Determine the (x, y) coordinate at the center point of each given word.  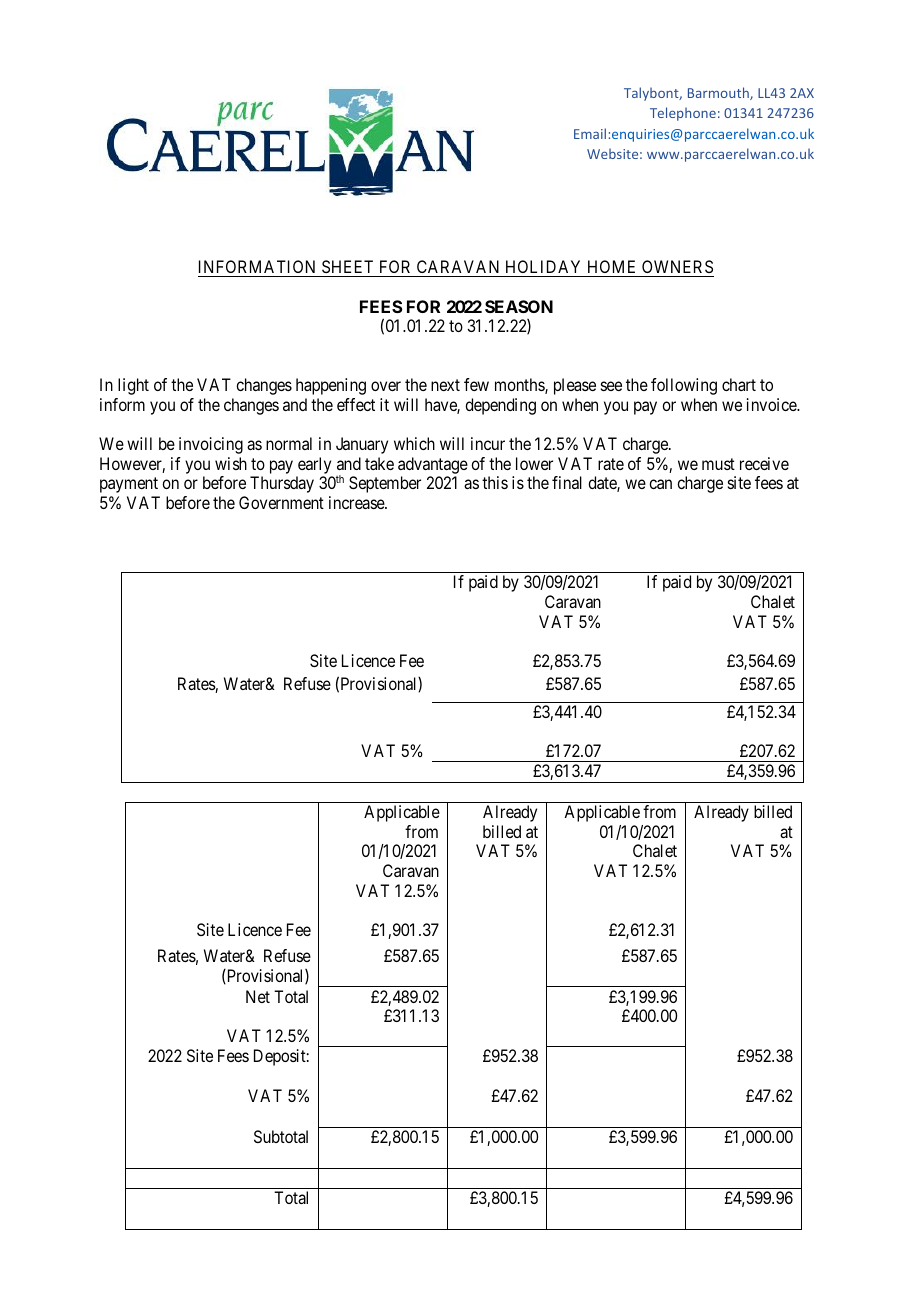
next (445, 385)
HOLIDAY (543, 266)
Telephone (683, 114)
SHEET (347, 266)
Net (258, 996)
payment (129, 485)
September (385, 484)
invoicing (211, 445)
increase (357, 502)
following (684, 386)
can (660, 484)
